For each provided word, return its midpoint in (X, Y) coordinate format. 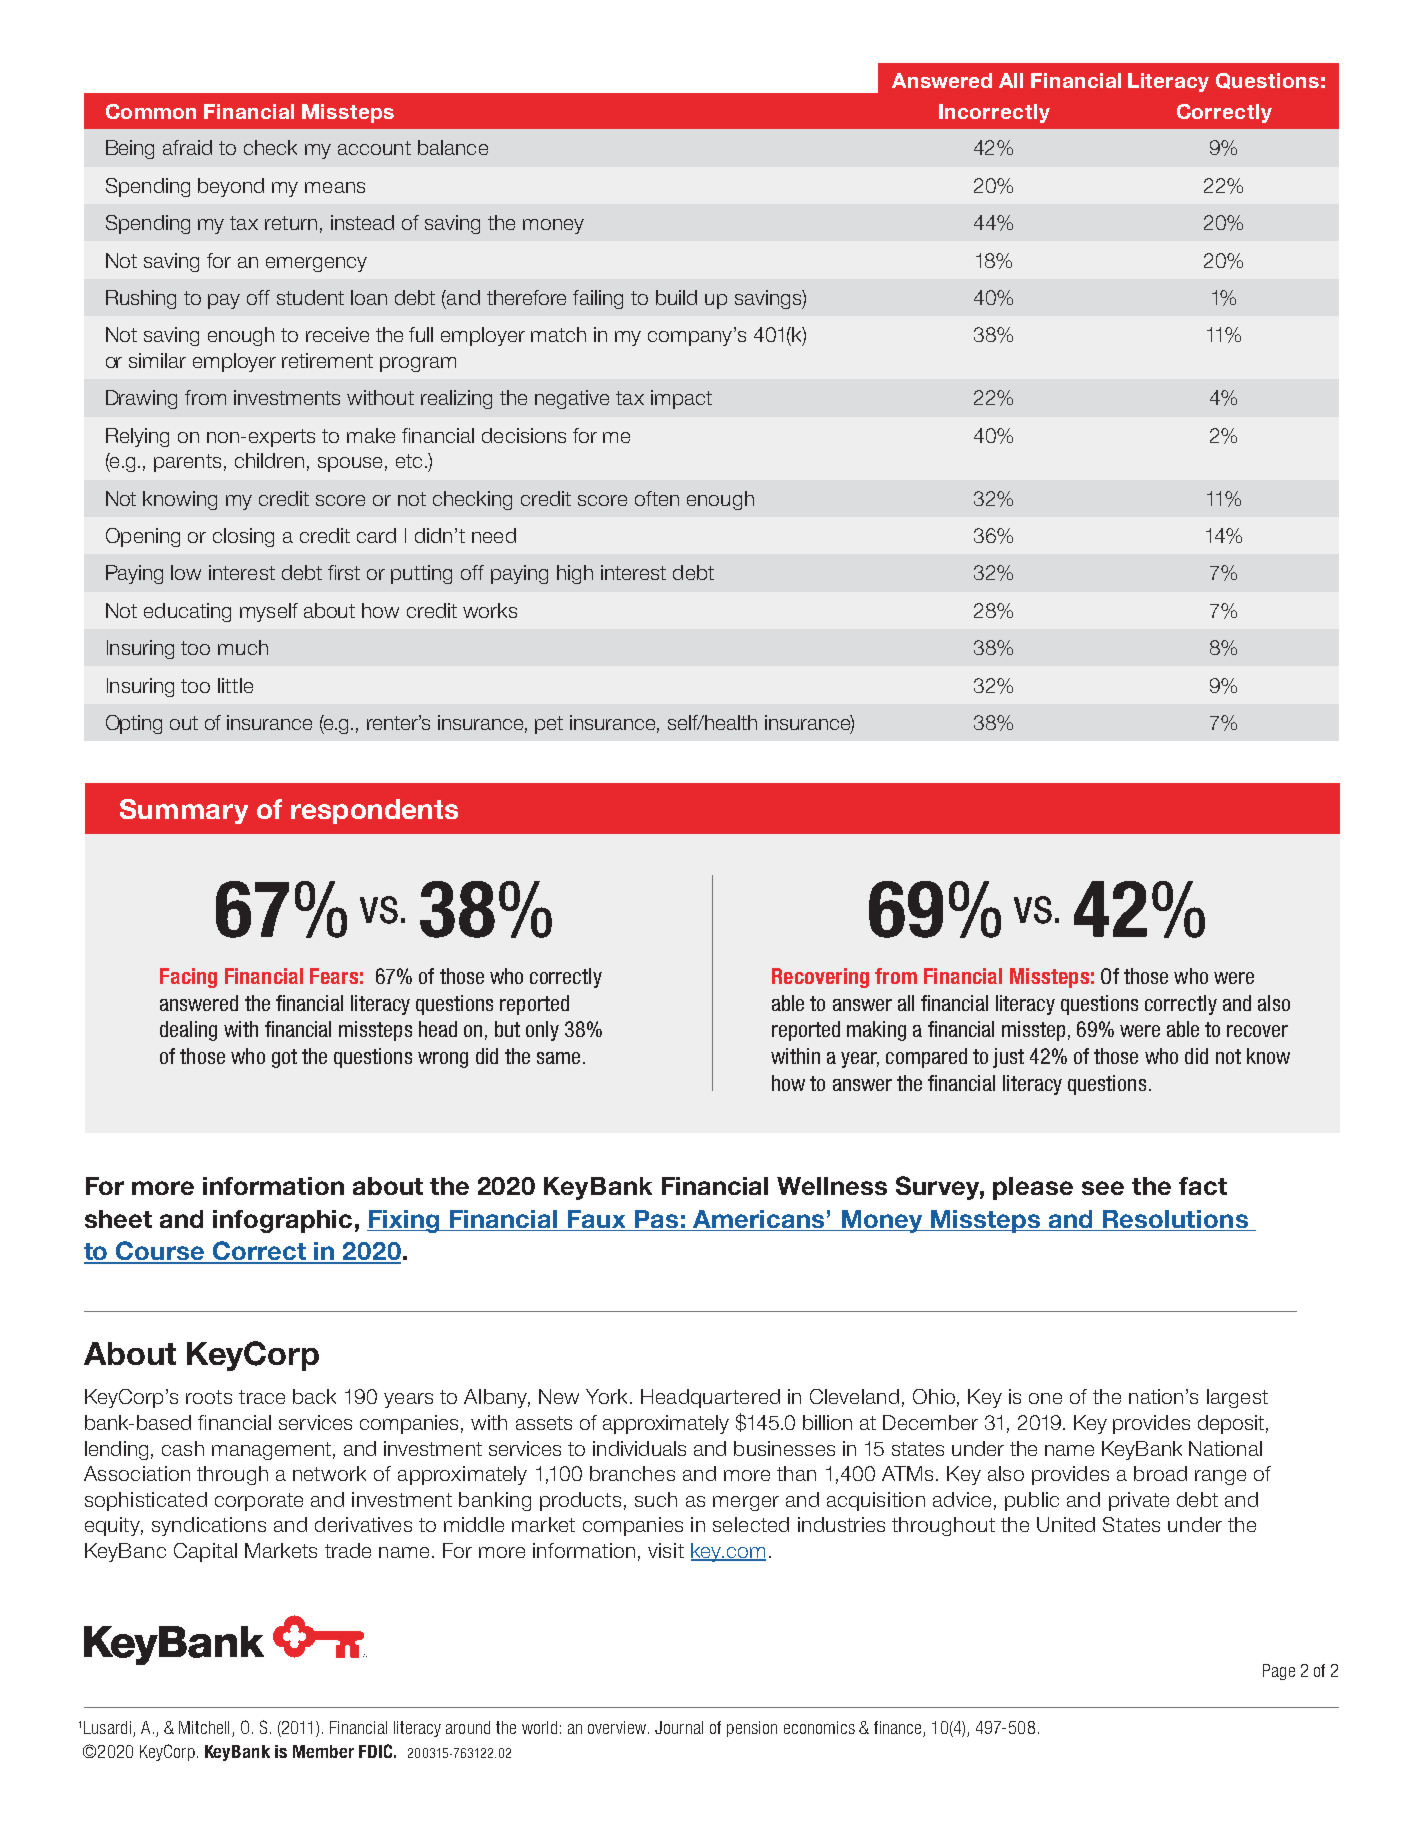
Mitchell (204, 1727)
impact (681, 399)
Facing (188, 978)
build (676, 297)
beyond (231, 187)
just (1008, 1058)
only (542, 1031)
